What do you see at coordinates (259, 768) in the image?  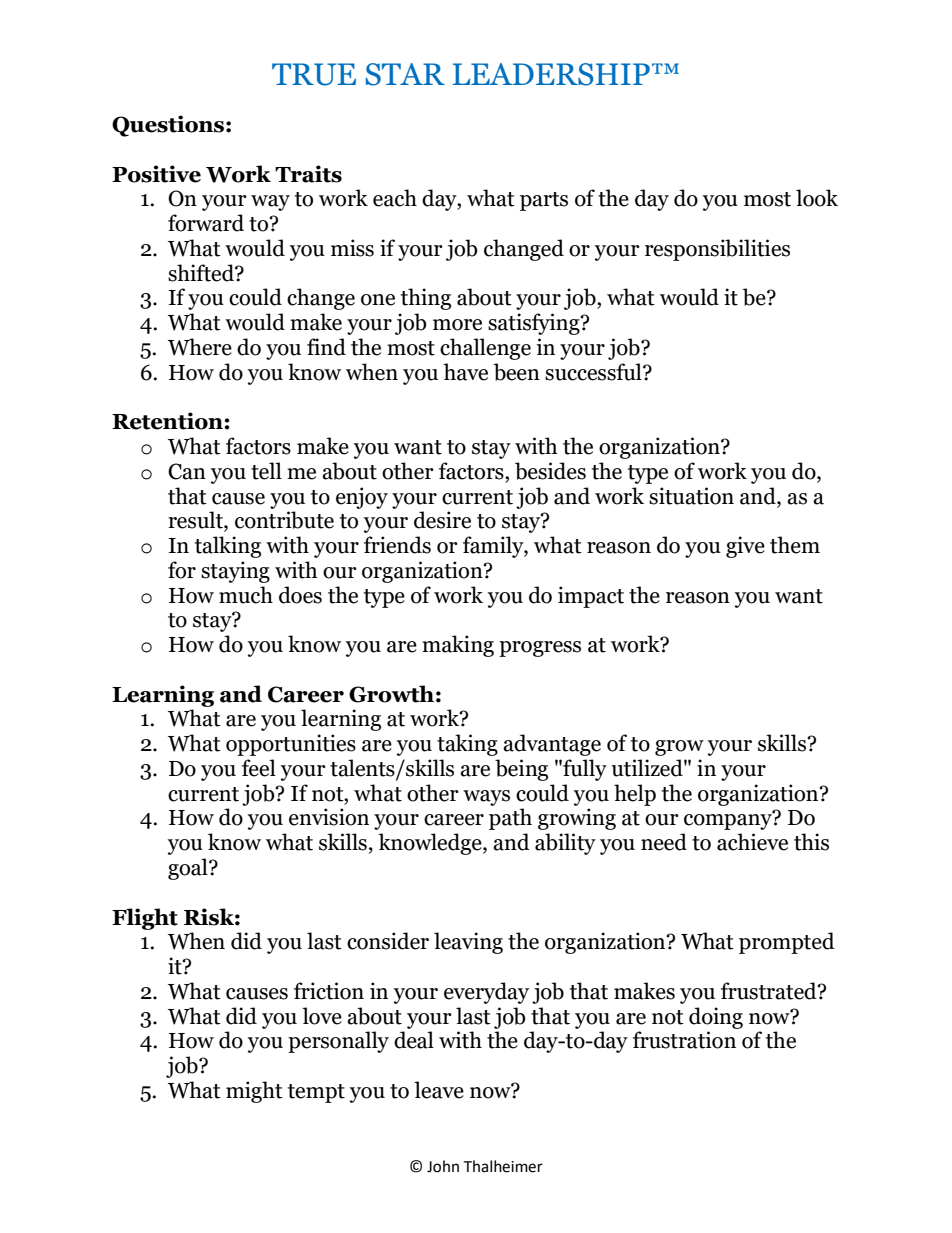 I see `feel` at bounding box center [259, 768].
